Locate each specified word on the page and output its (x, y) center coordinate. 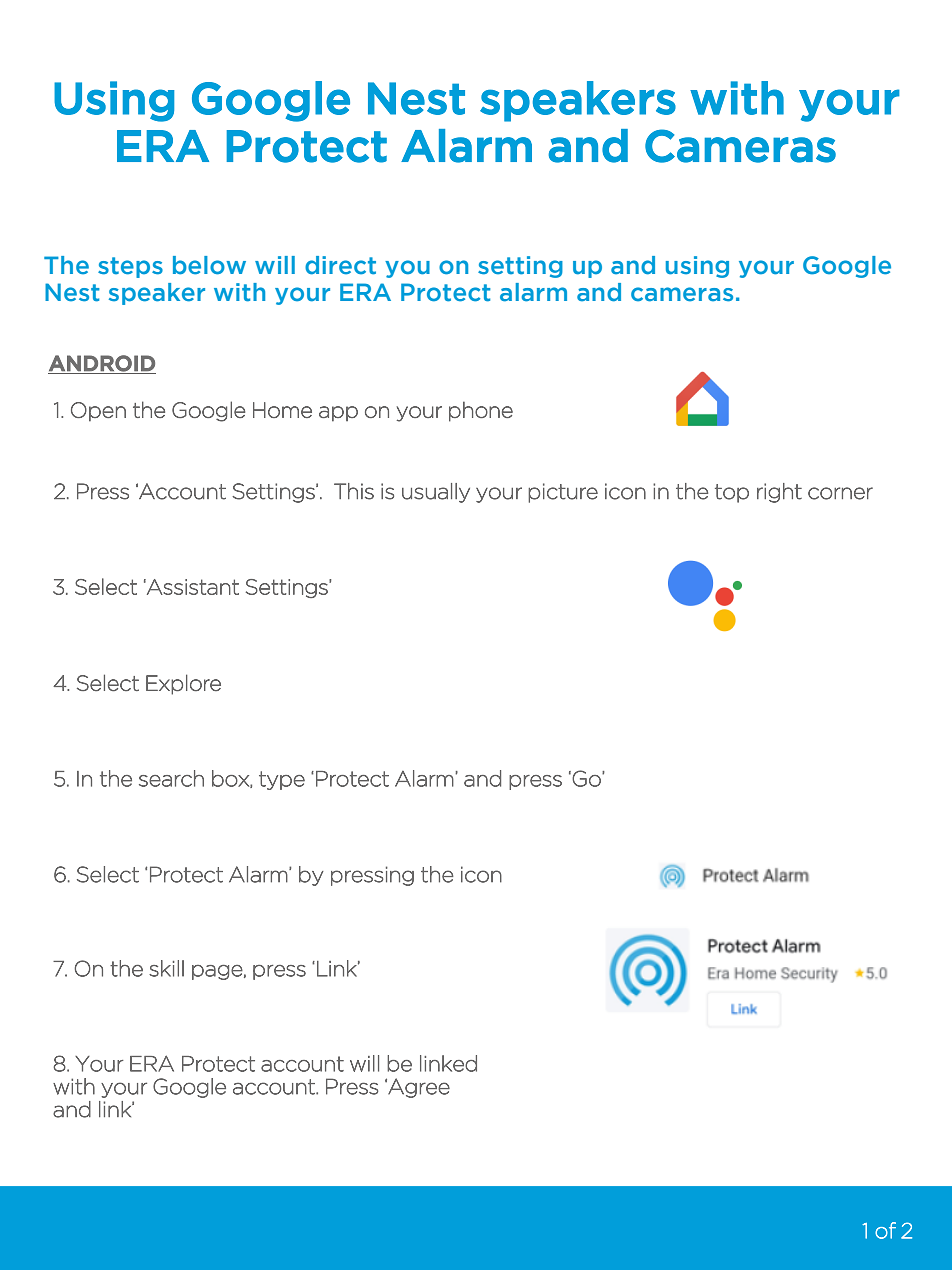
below (209, 265)
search (171, 778)
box (231, 779)
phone (481, 411)
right (779, 493)
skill (166, 968)
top (732, 493)
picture (563, 493)
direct (340, 265)
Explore (183, 684)
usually (436, 493)
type (282, 780)
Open (98, 412)
